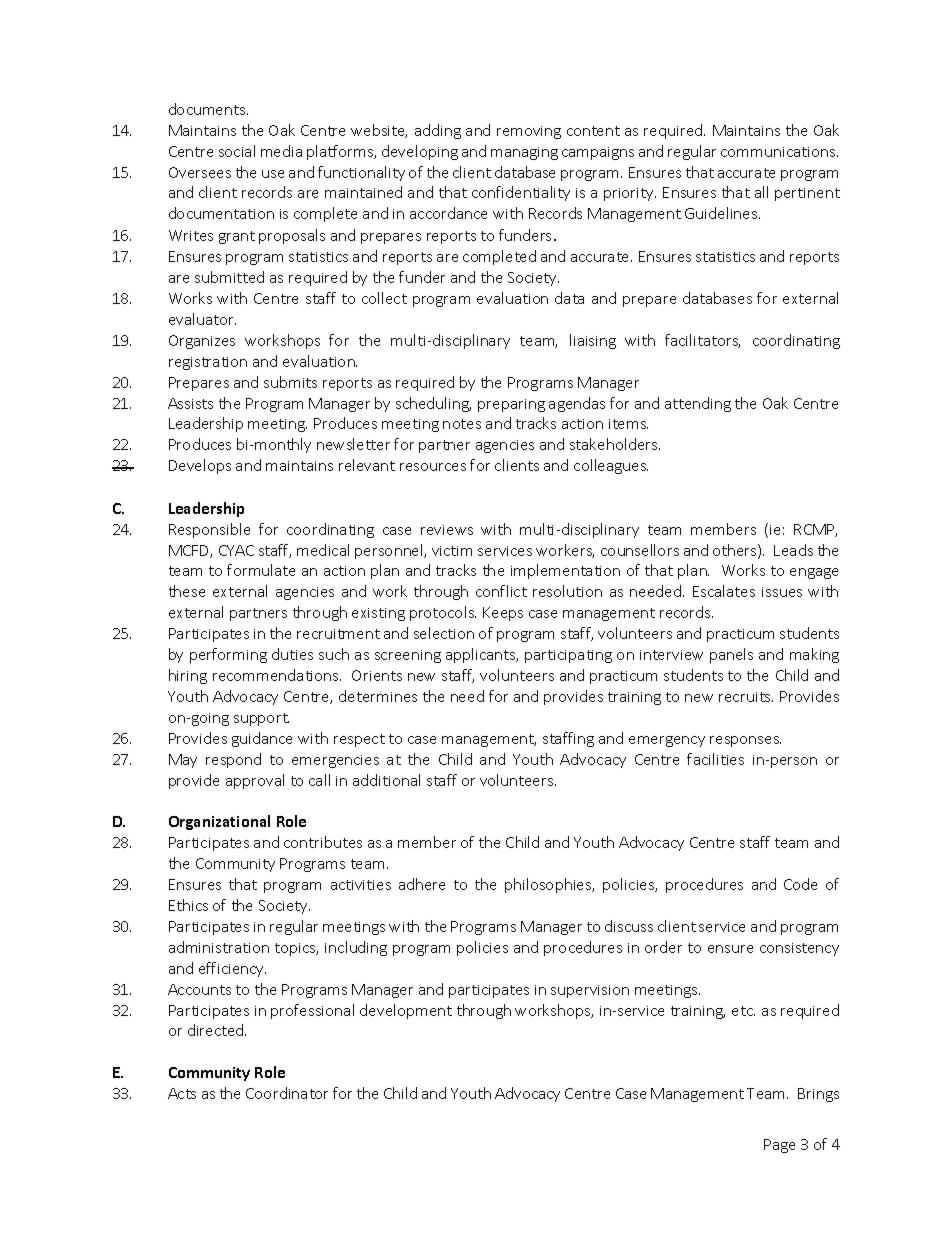  What do you see at coordinates (731, 655) in the image?
I see `panels` at bounding box center [731, 655].
